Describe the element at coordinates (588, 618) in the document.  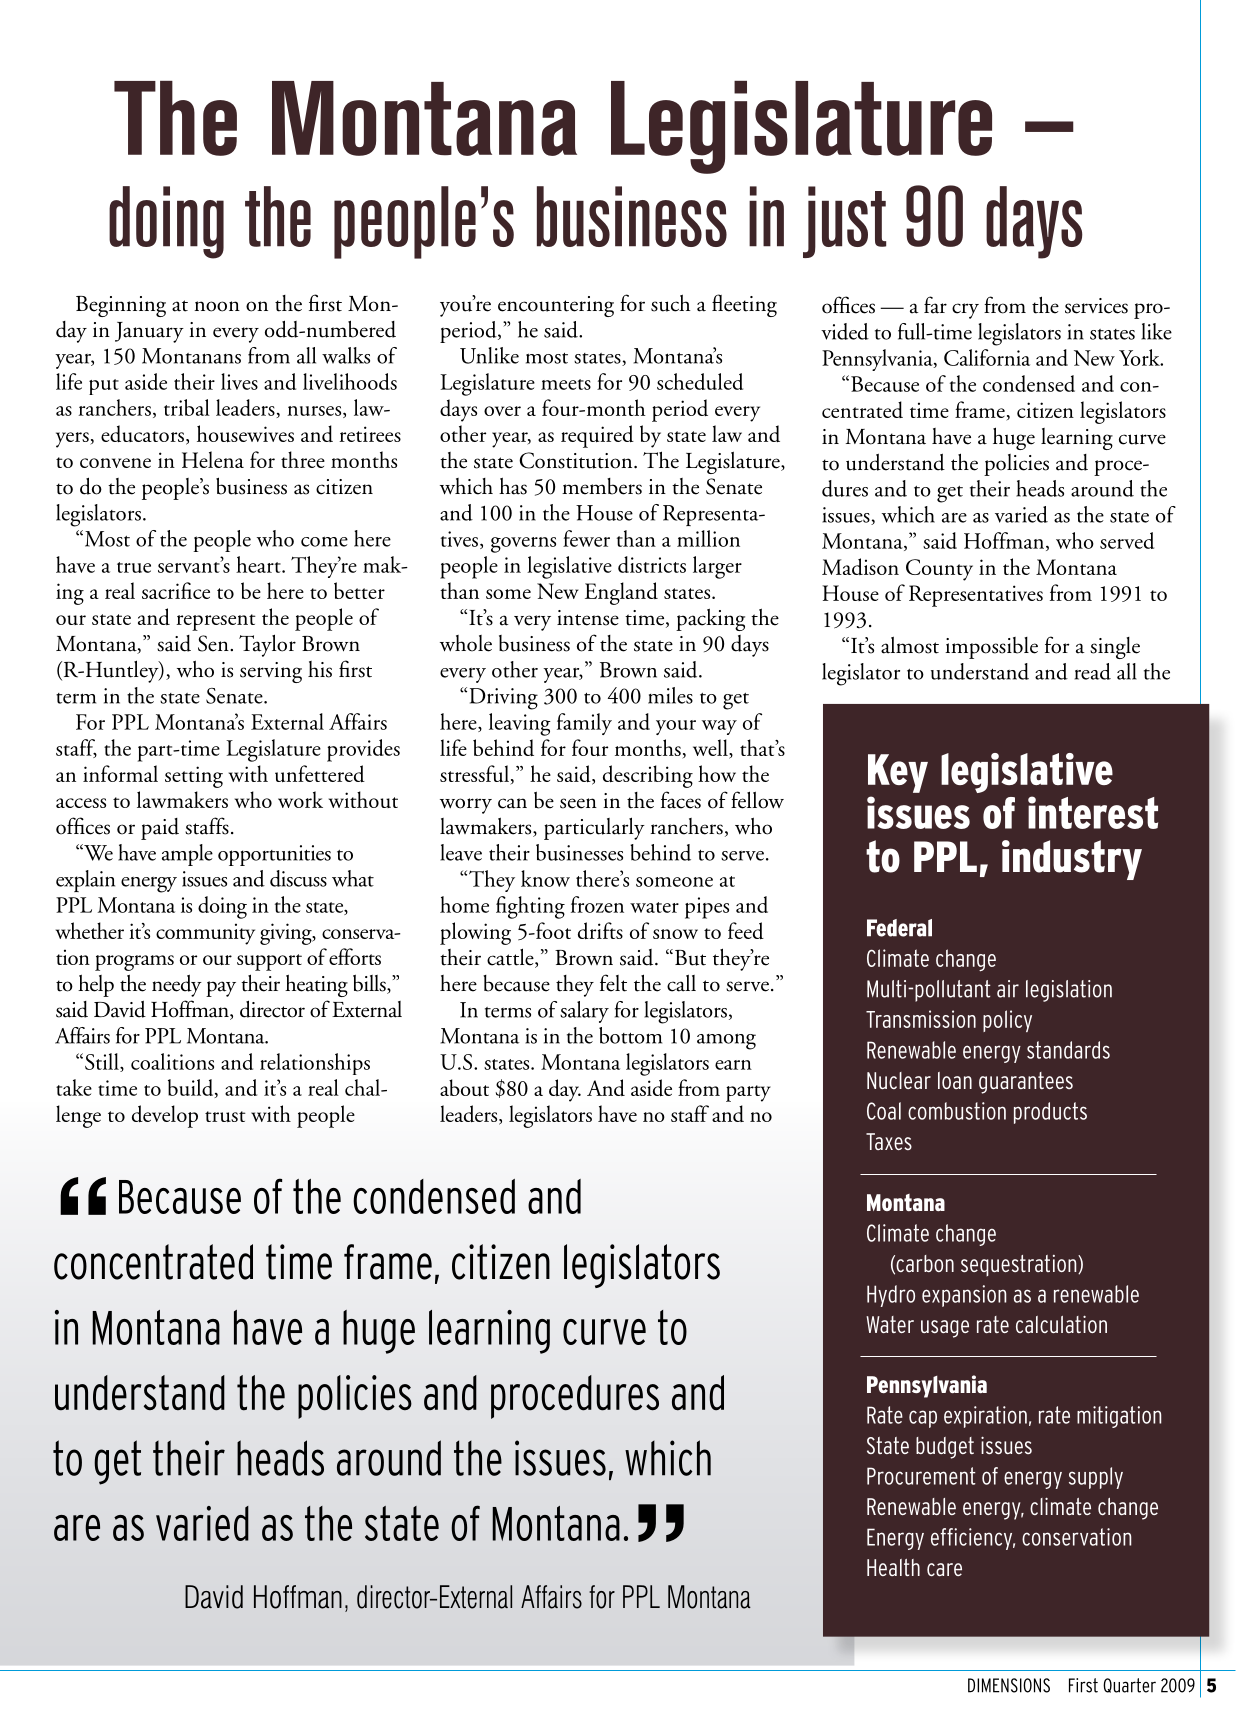
I see `intense` at that location.
